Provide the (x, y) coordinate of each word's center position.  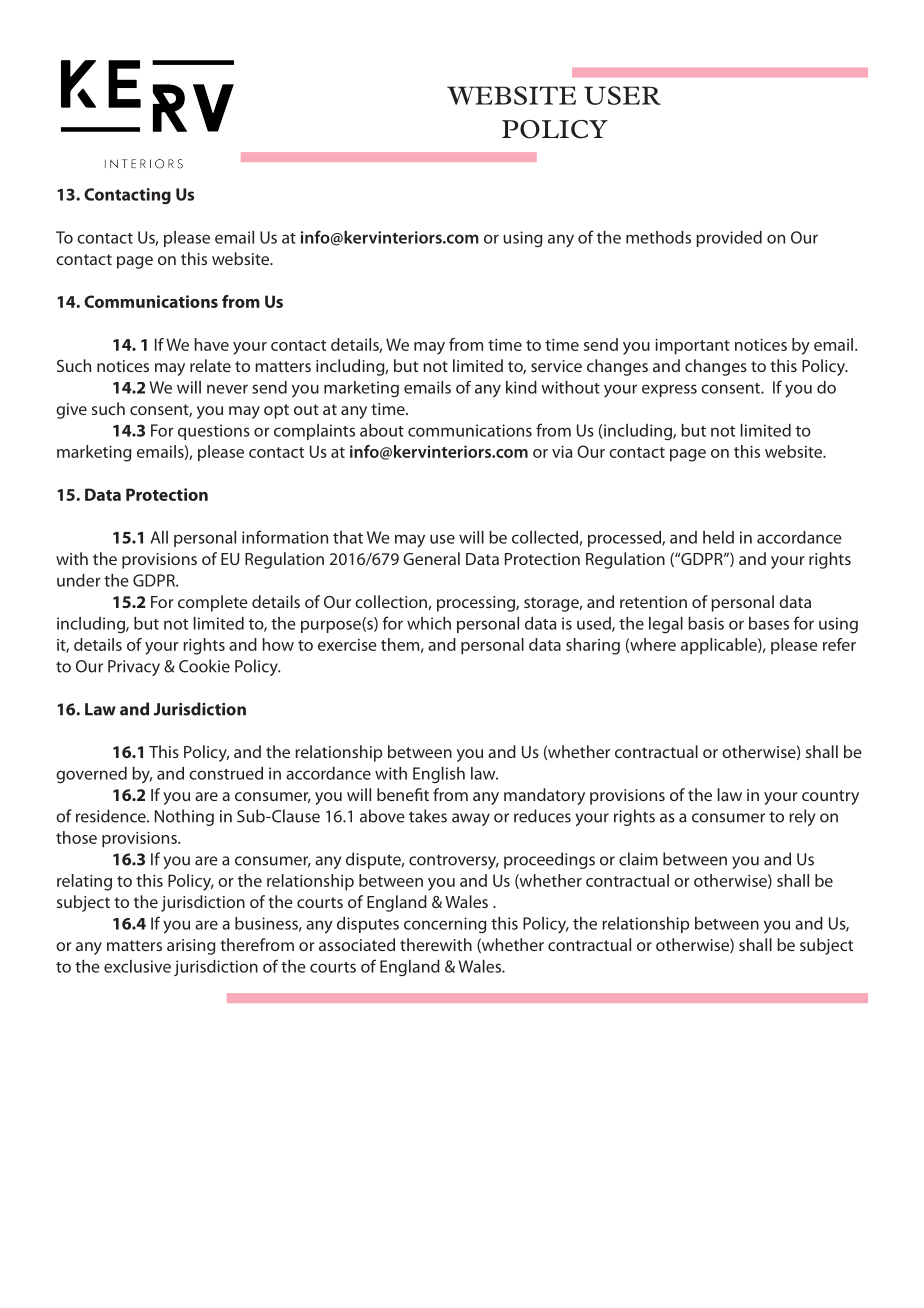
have (212, 344)
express (669, 390)
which (429, 623)
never (227, 389)
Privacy (134, 668)
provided (729, 239)
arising (191, 947)
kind (521, 387)
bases (769, 623)
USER (622, 95)
